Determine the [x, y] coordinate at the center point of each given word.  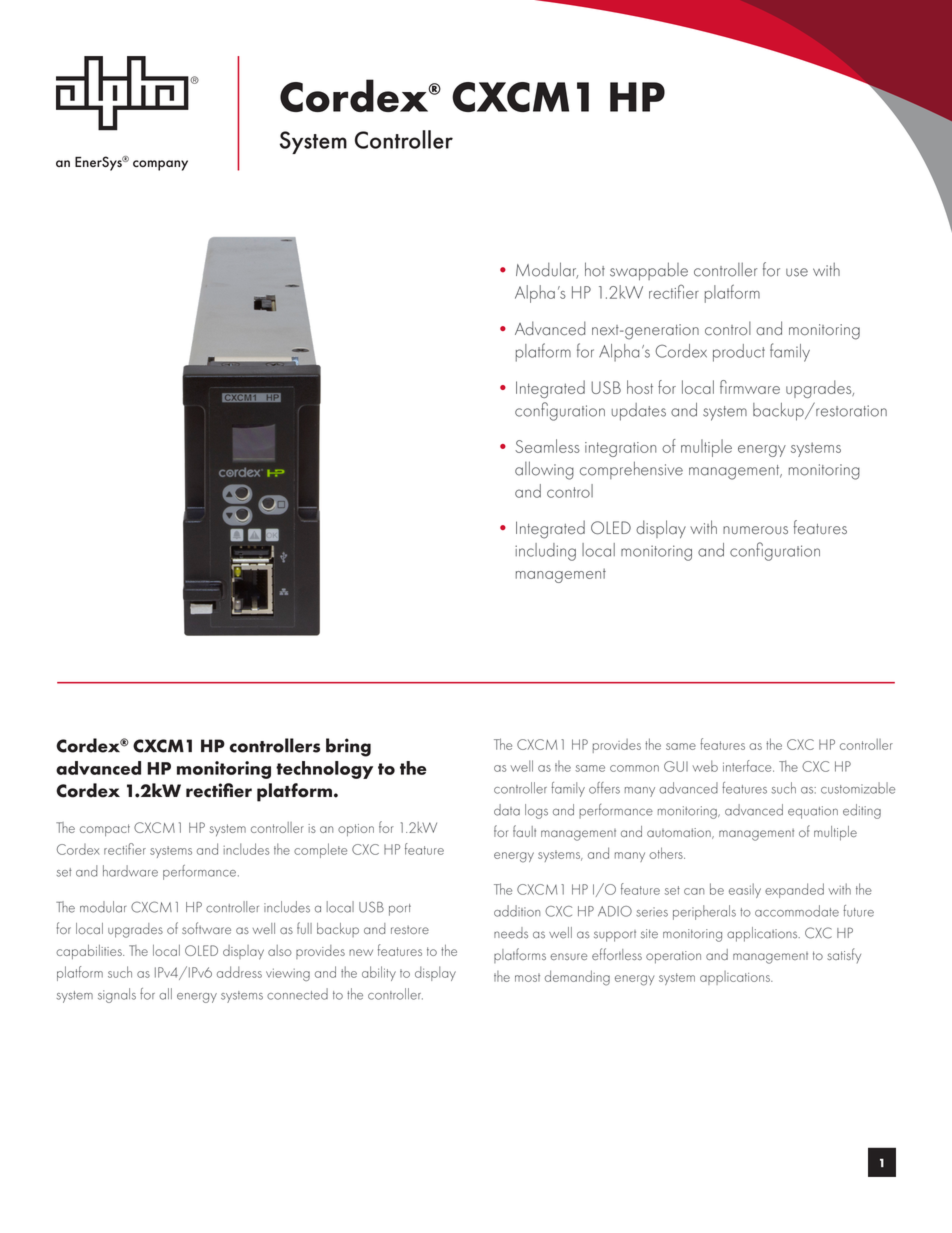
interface [748, 766]
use [797, 272]
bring [348, 747]
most [527, 977]
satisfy [844, 955]
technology [324, 770]
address [239, 972]
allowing [544, 470]
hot [595, 269]
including [545, 552]
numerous [755, 530]
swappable [649, 271]
